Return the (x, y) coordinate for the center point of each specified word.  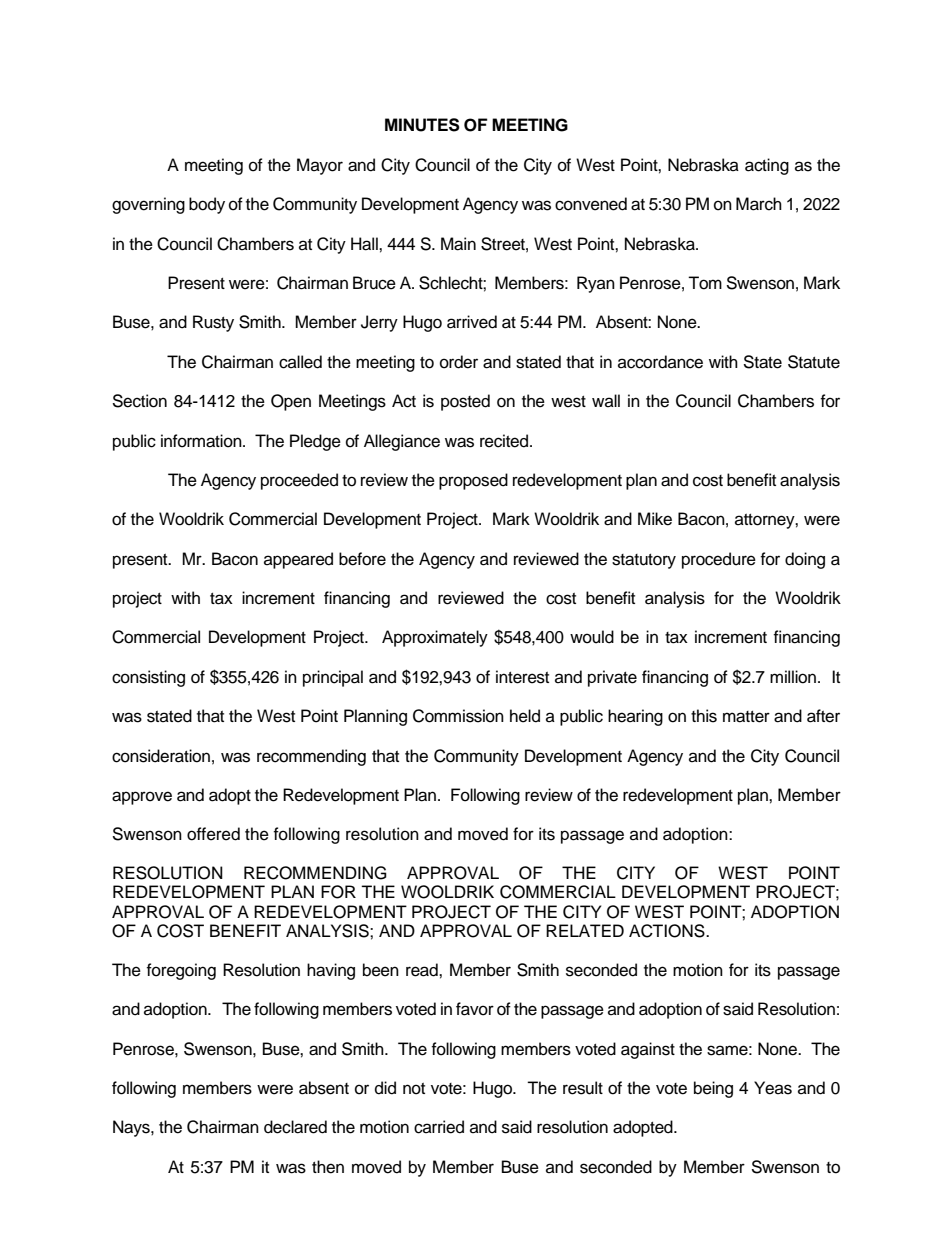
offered (213, 834)
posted (465, 402)
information (202, 441)
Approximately (435, 638)
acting (767, 166)
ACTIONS (668, 931)
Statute (814, 362)
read (423, 970)
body (207, 205)
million (793, 677)
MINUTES (422, 125)
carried (439, 1127)
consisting (148, 678)
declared (295, 1127)
